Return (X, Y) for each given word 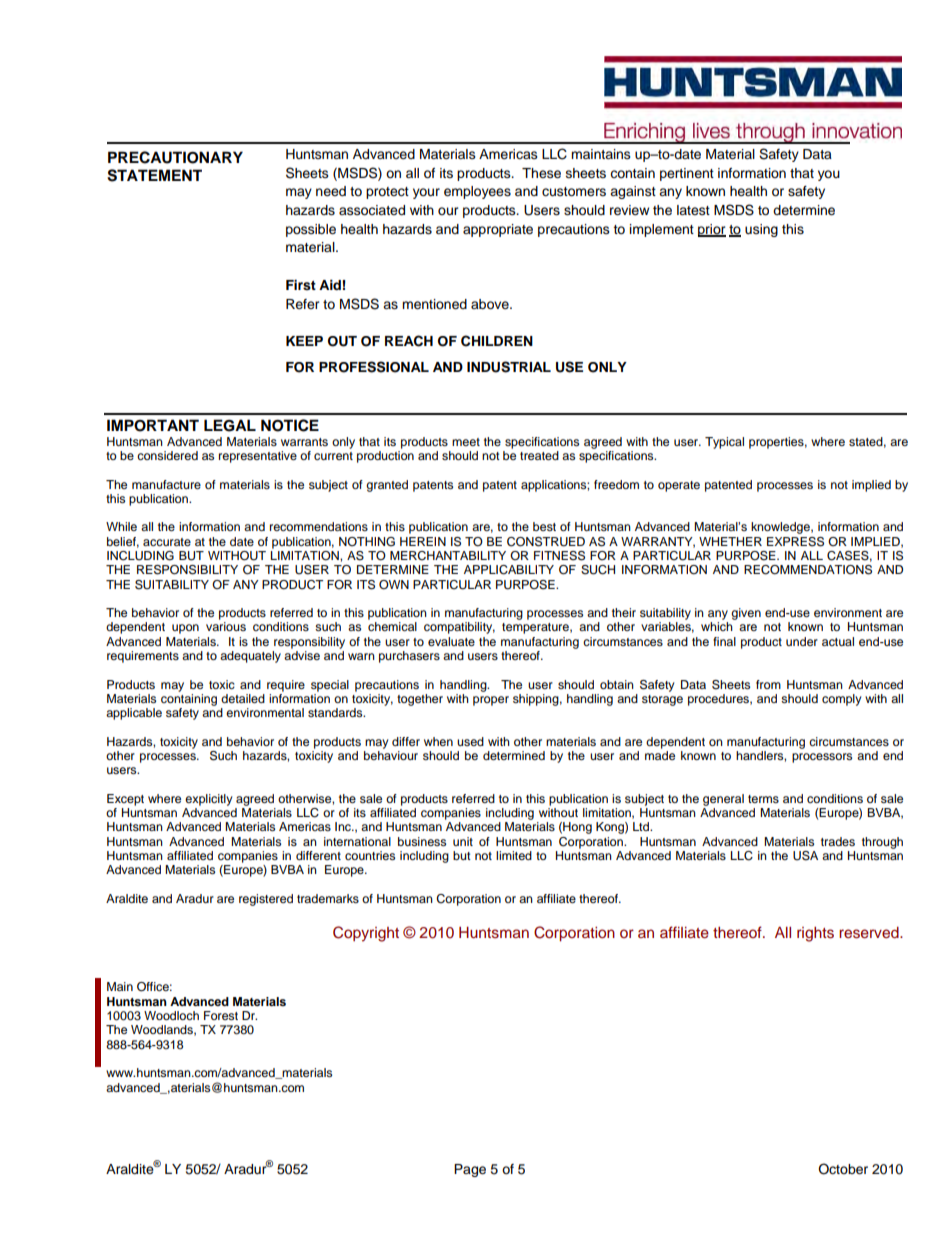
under (802, 641)
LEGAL (230, 425)
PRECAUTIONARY (175, 157)
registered (266, 900)
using (761, 230)
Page (470, 1170)
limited (514, 855)
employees (477, 192)
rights (815, 934)
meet (466, 442)
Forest (221, 1015)
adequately (250, 657)
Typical (724, 443)
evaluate (451, 641)
